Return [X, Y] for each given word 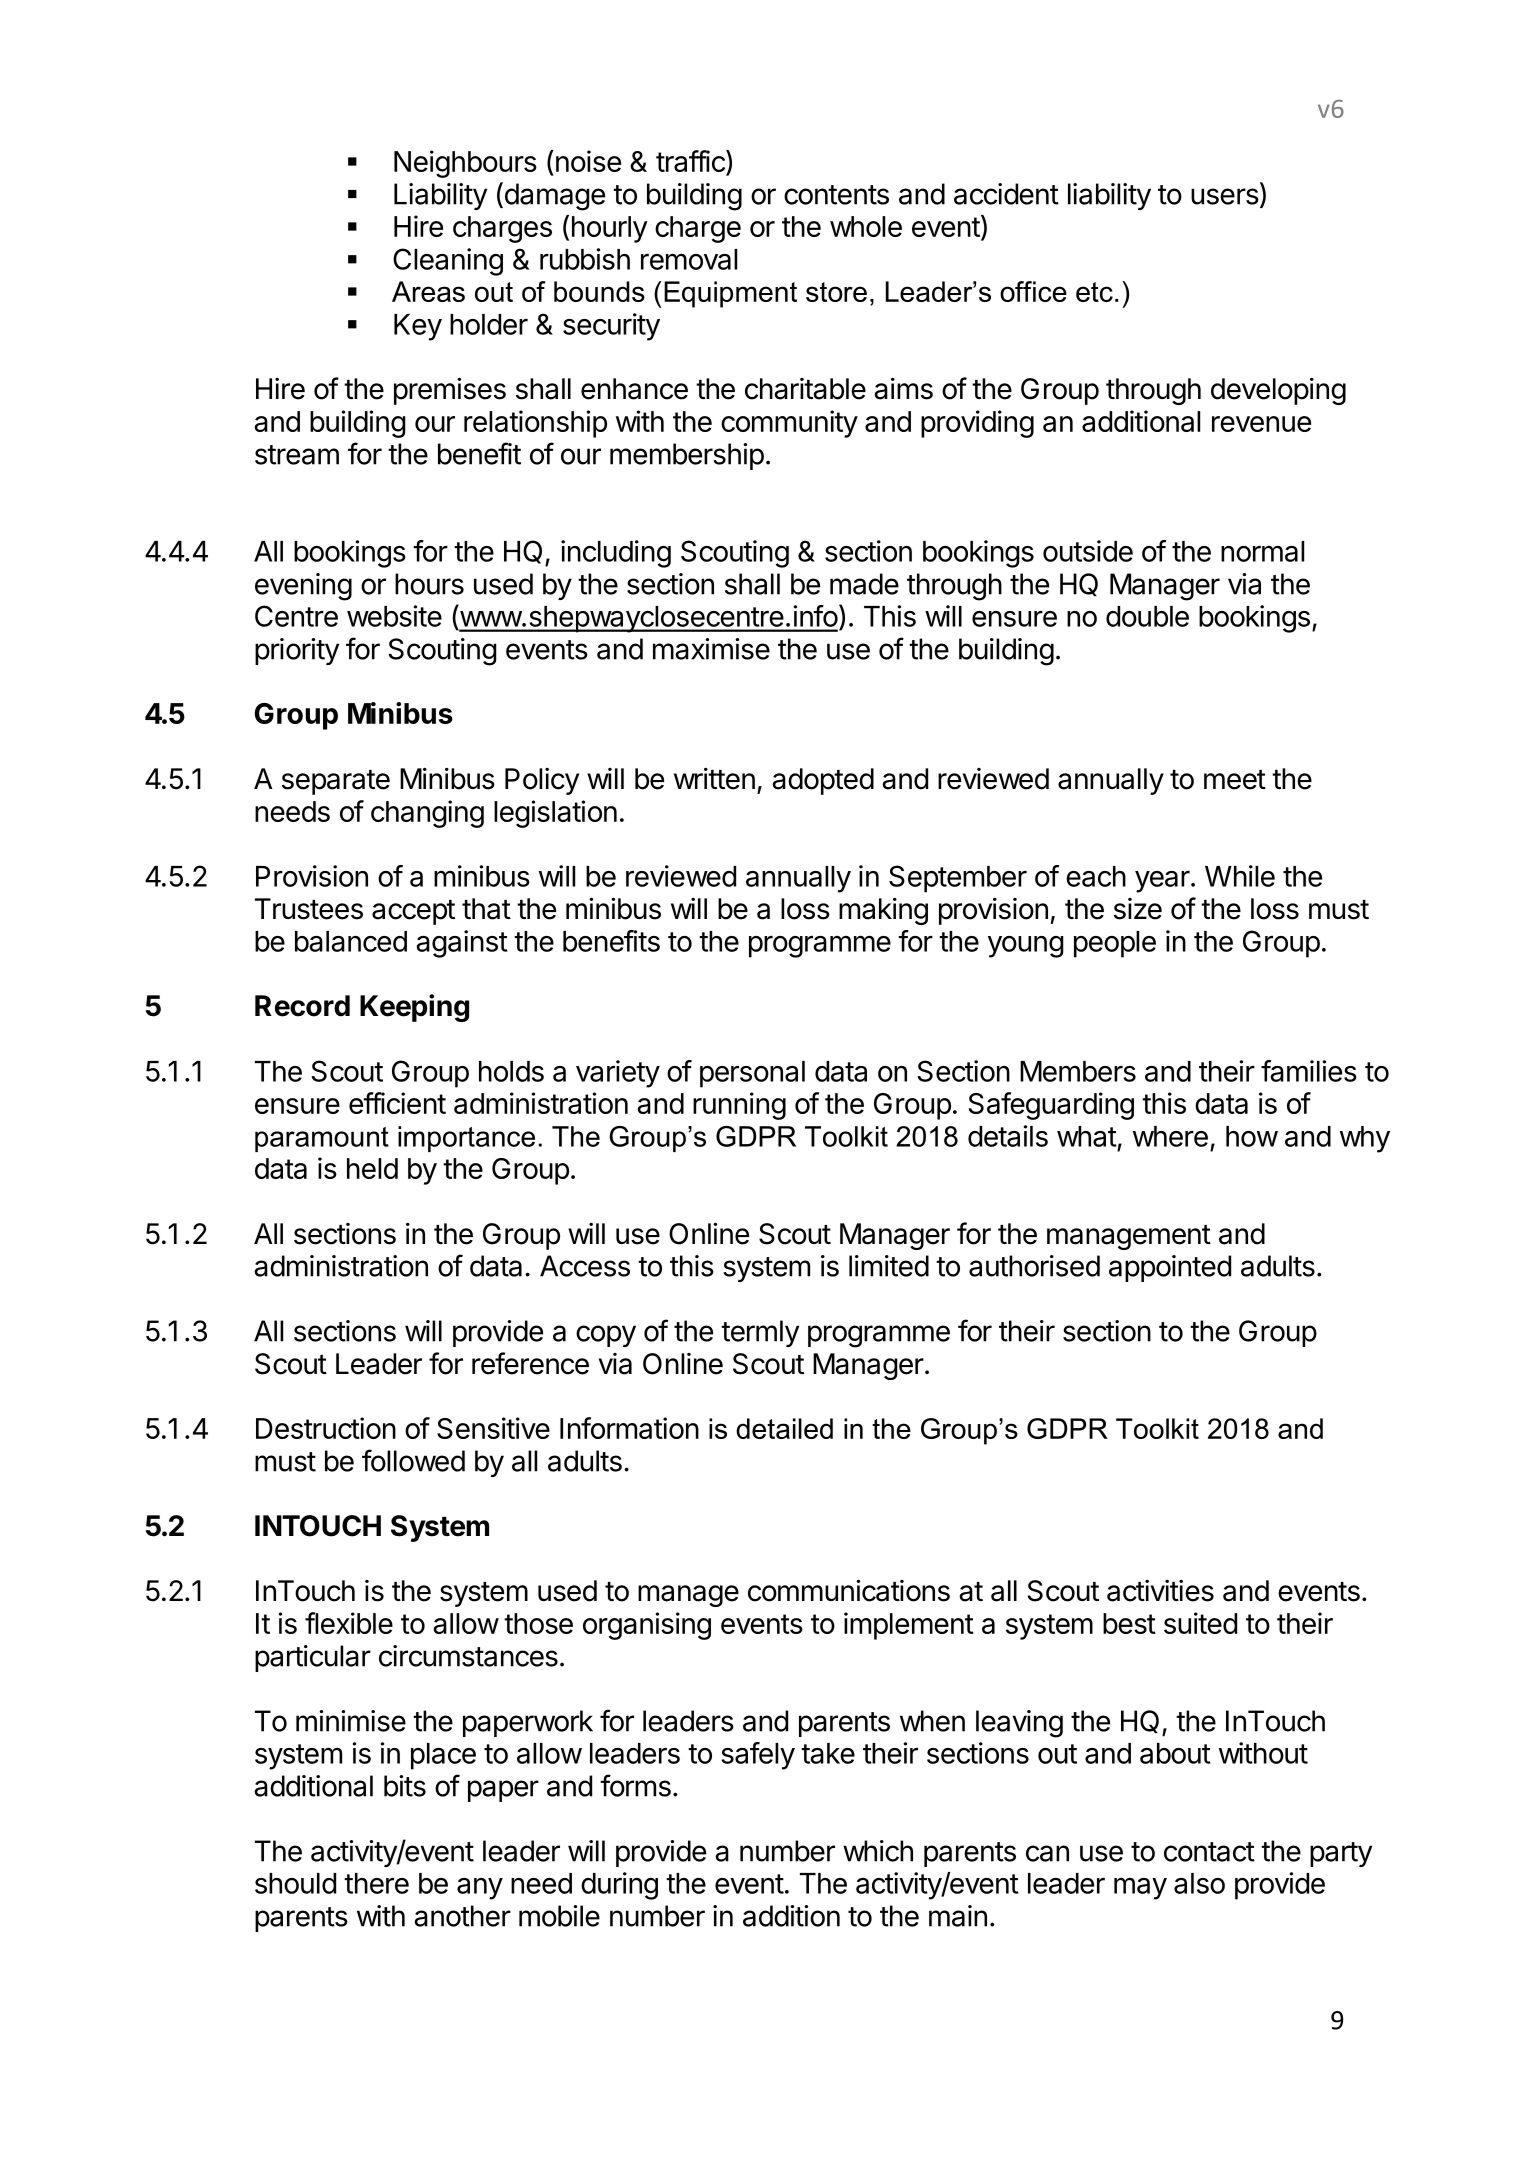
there [376, 1883]
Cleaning [448, 262]
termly [760, 1333]
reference [530, 1363]
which [878, 1851]
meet [1235, 780]
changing [427, 814]
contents [836, 195]
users [1225, 196]
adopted [823, 781]
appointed [1170, 1268]
